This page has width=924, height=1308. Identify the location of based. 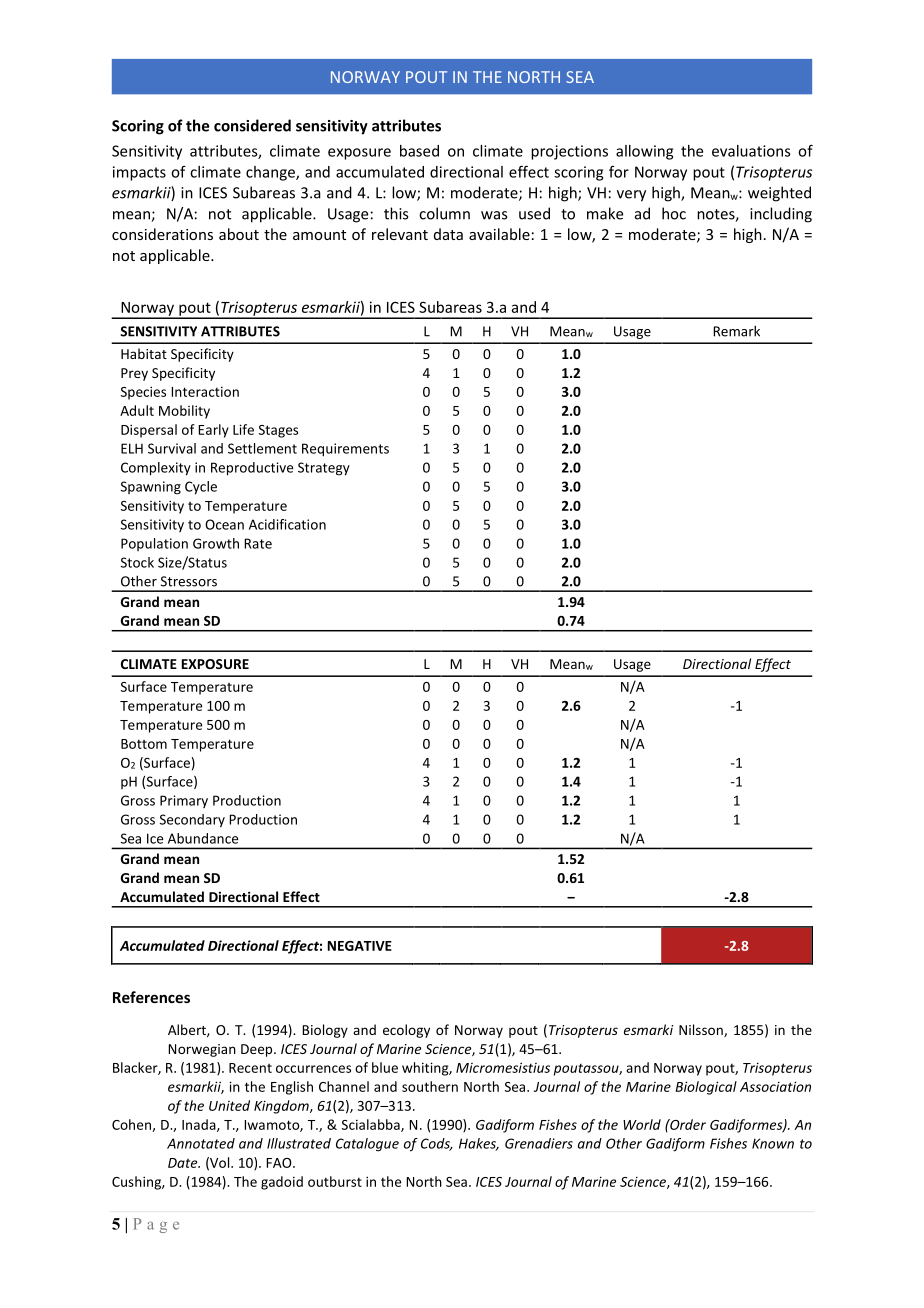
(419, 151).
